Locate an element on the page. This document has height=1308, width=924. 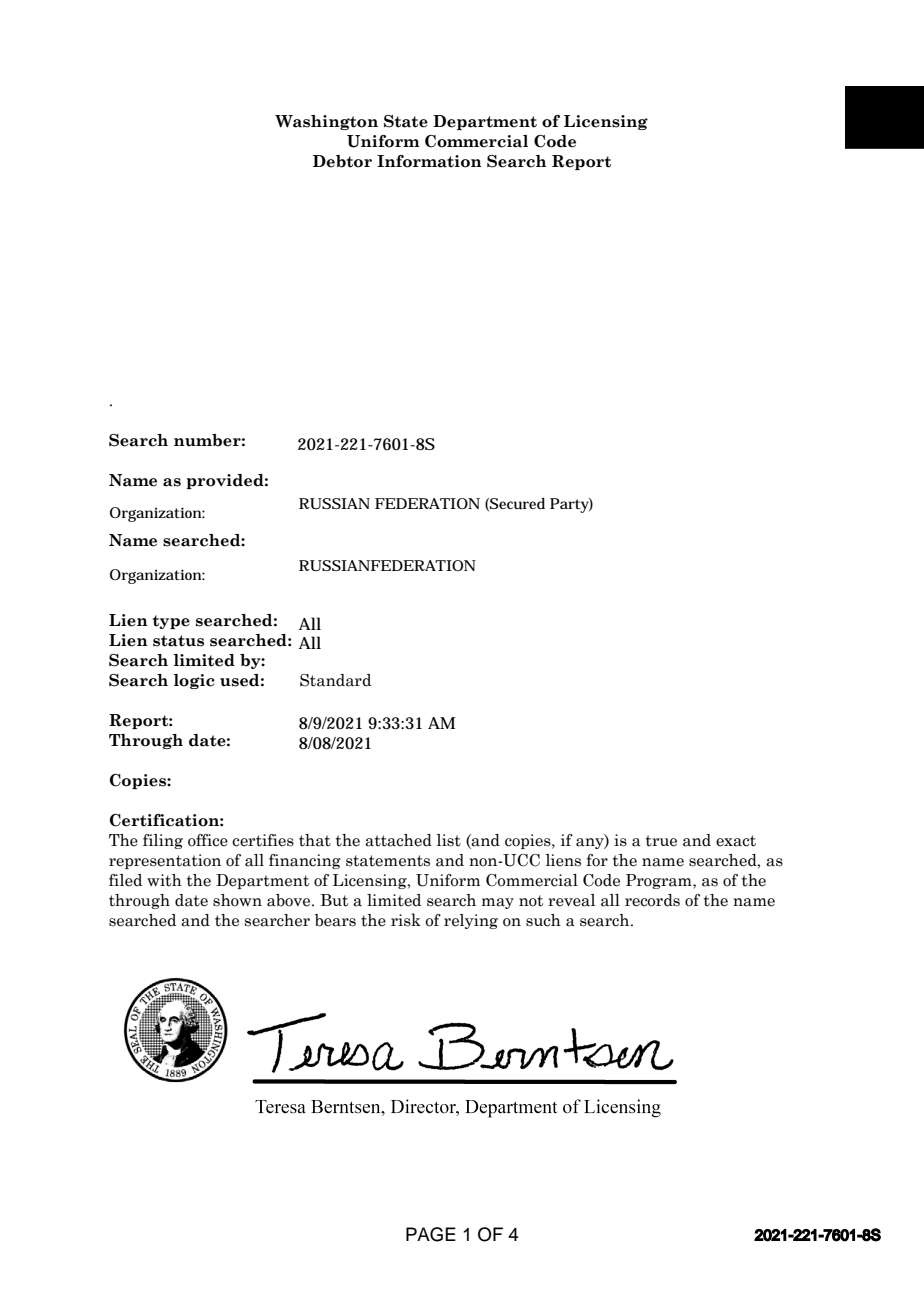
logic is located at coordinates (194, 681).
